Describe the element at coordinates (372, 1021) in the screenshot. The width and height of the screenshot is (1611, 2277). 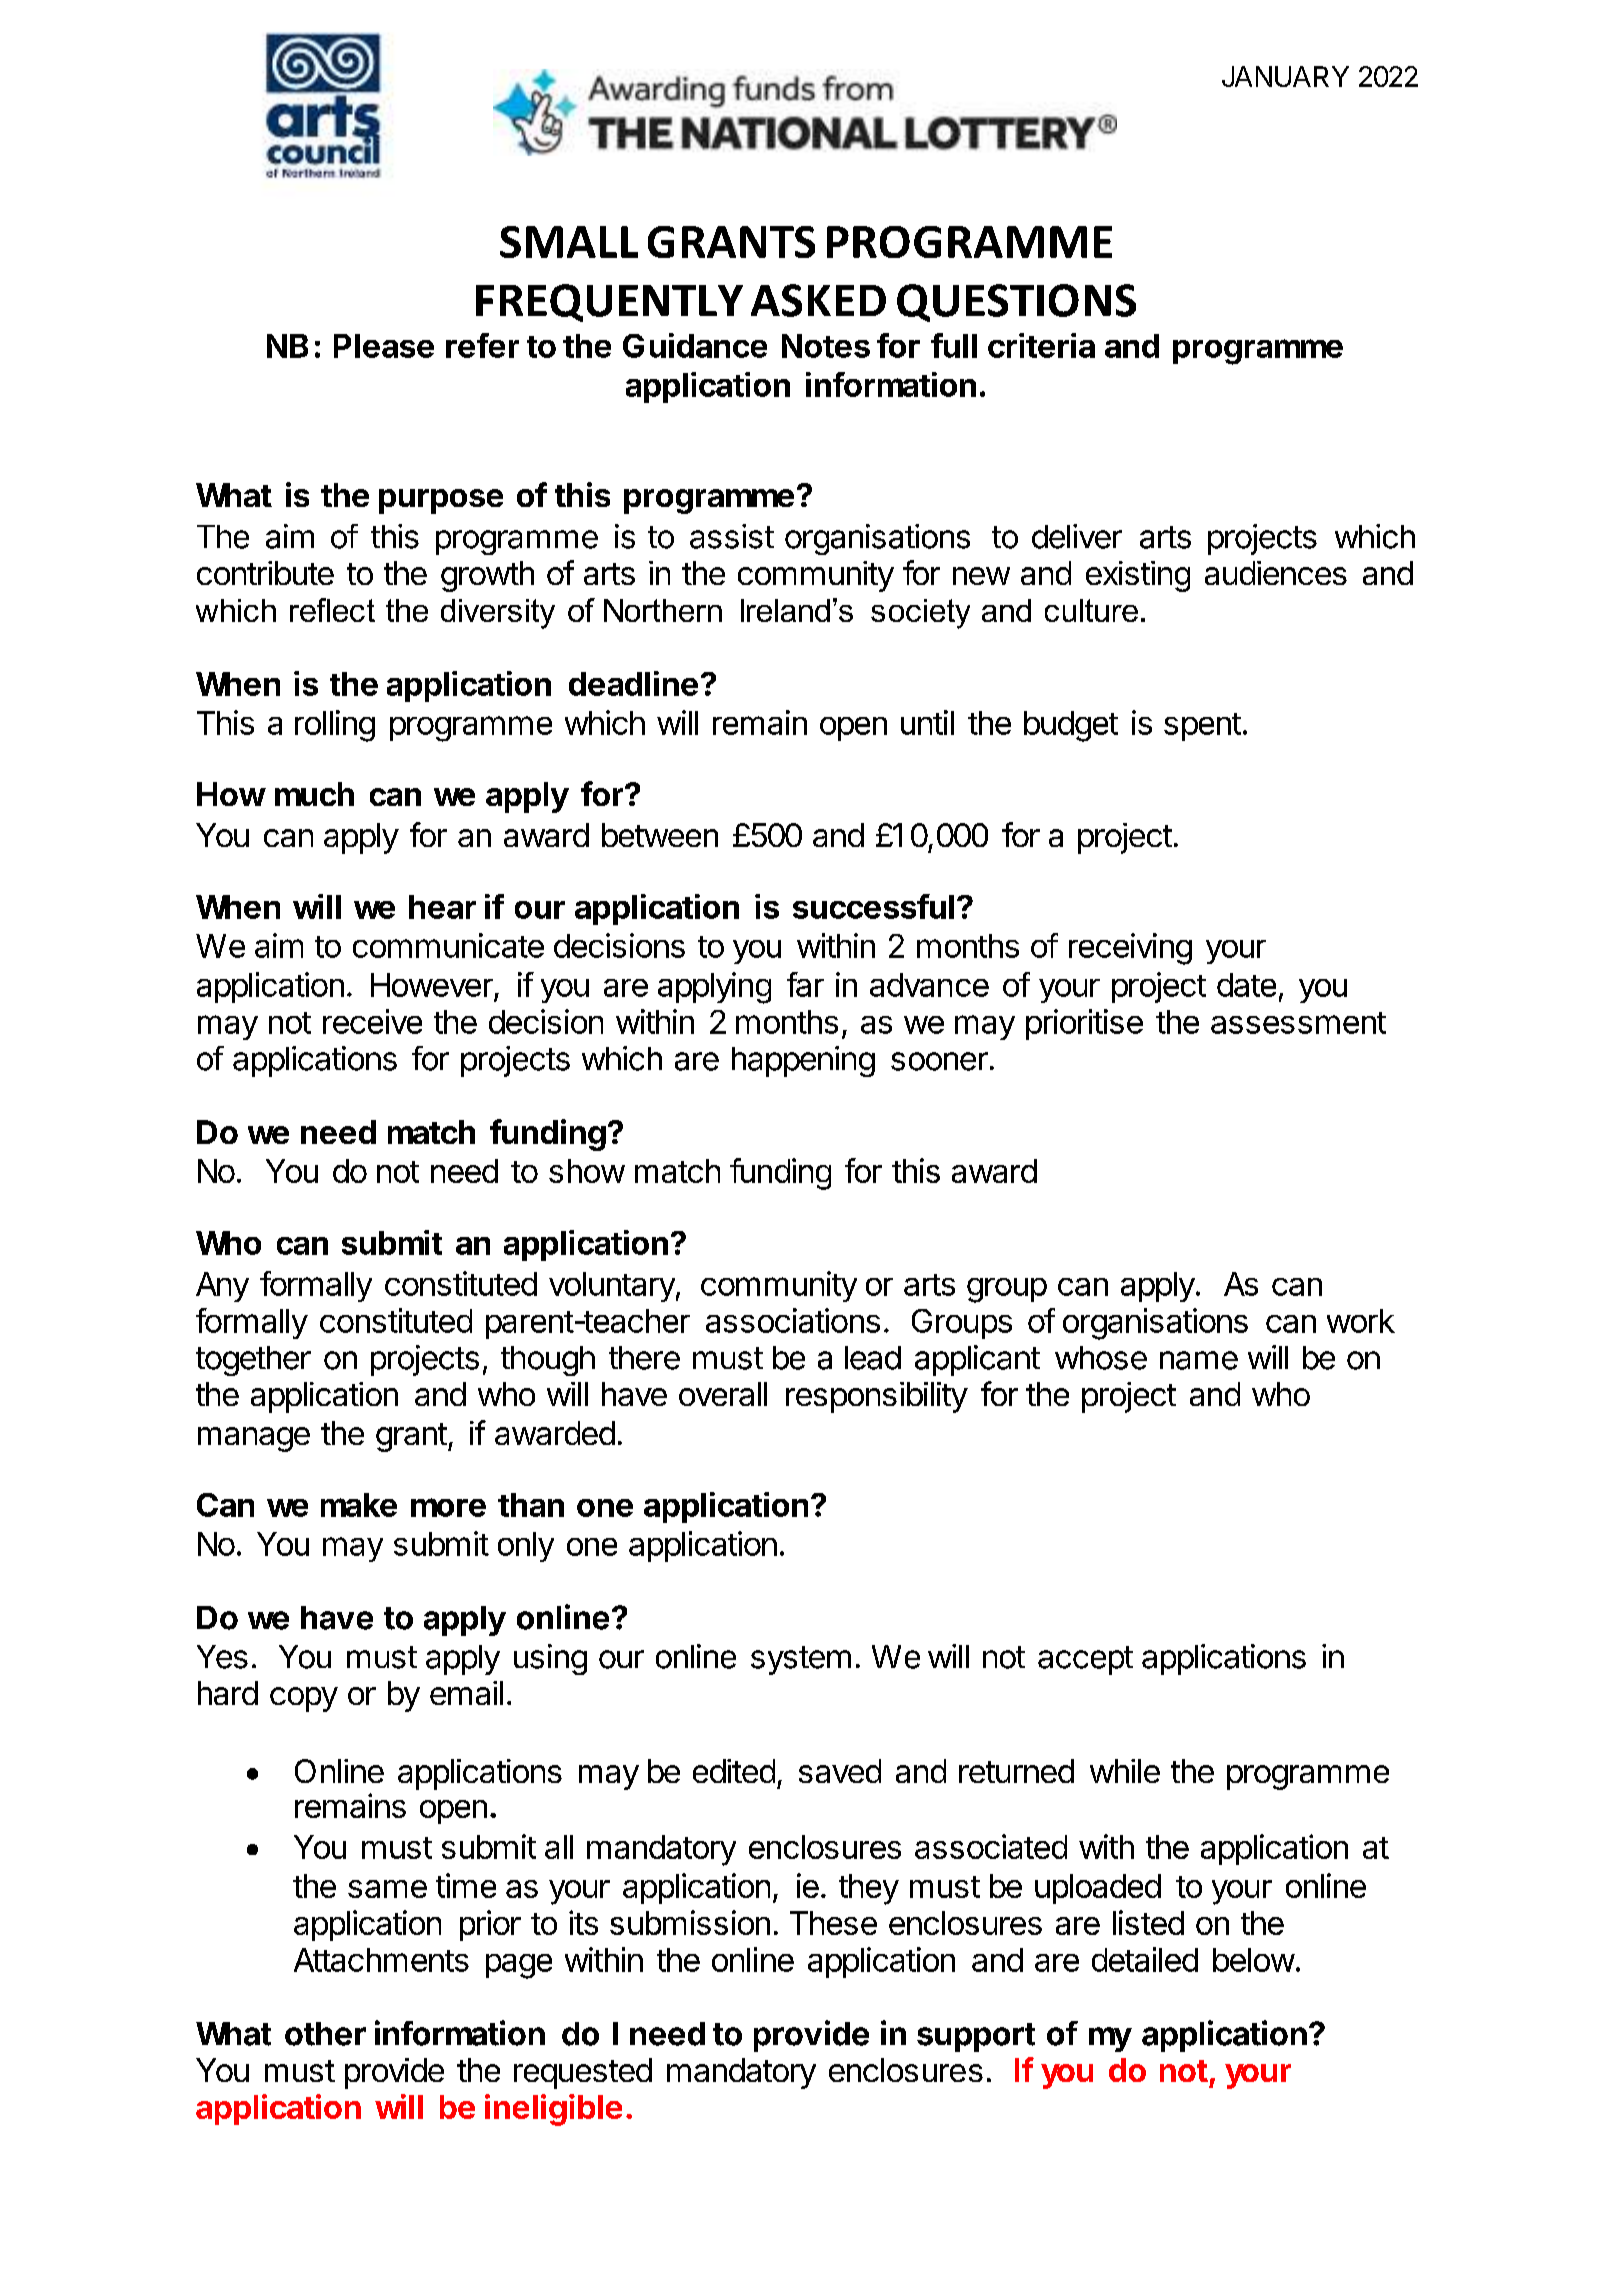
I see `receive` at that location.
